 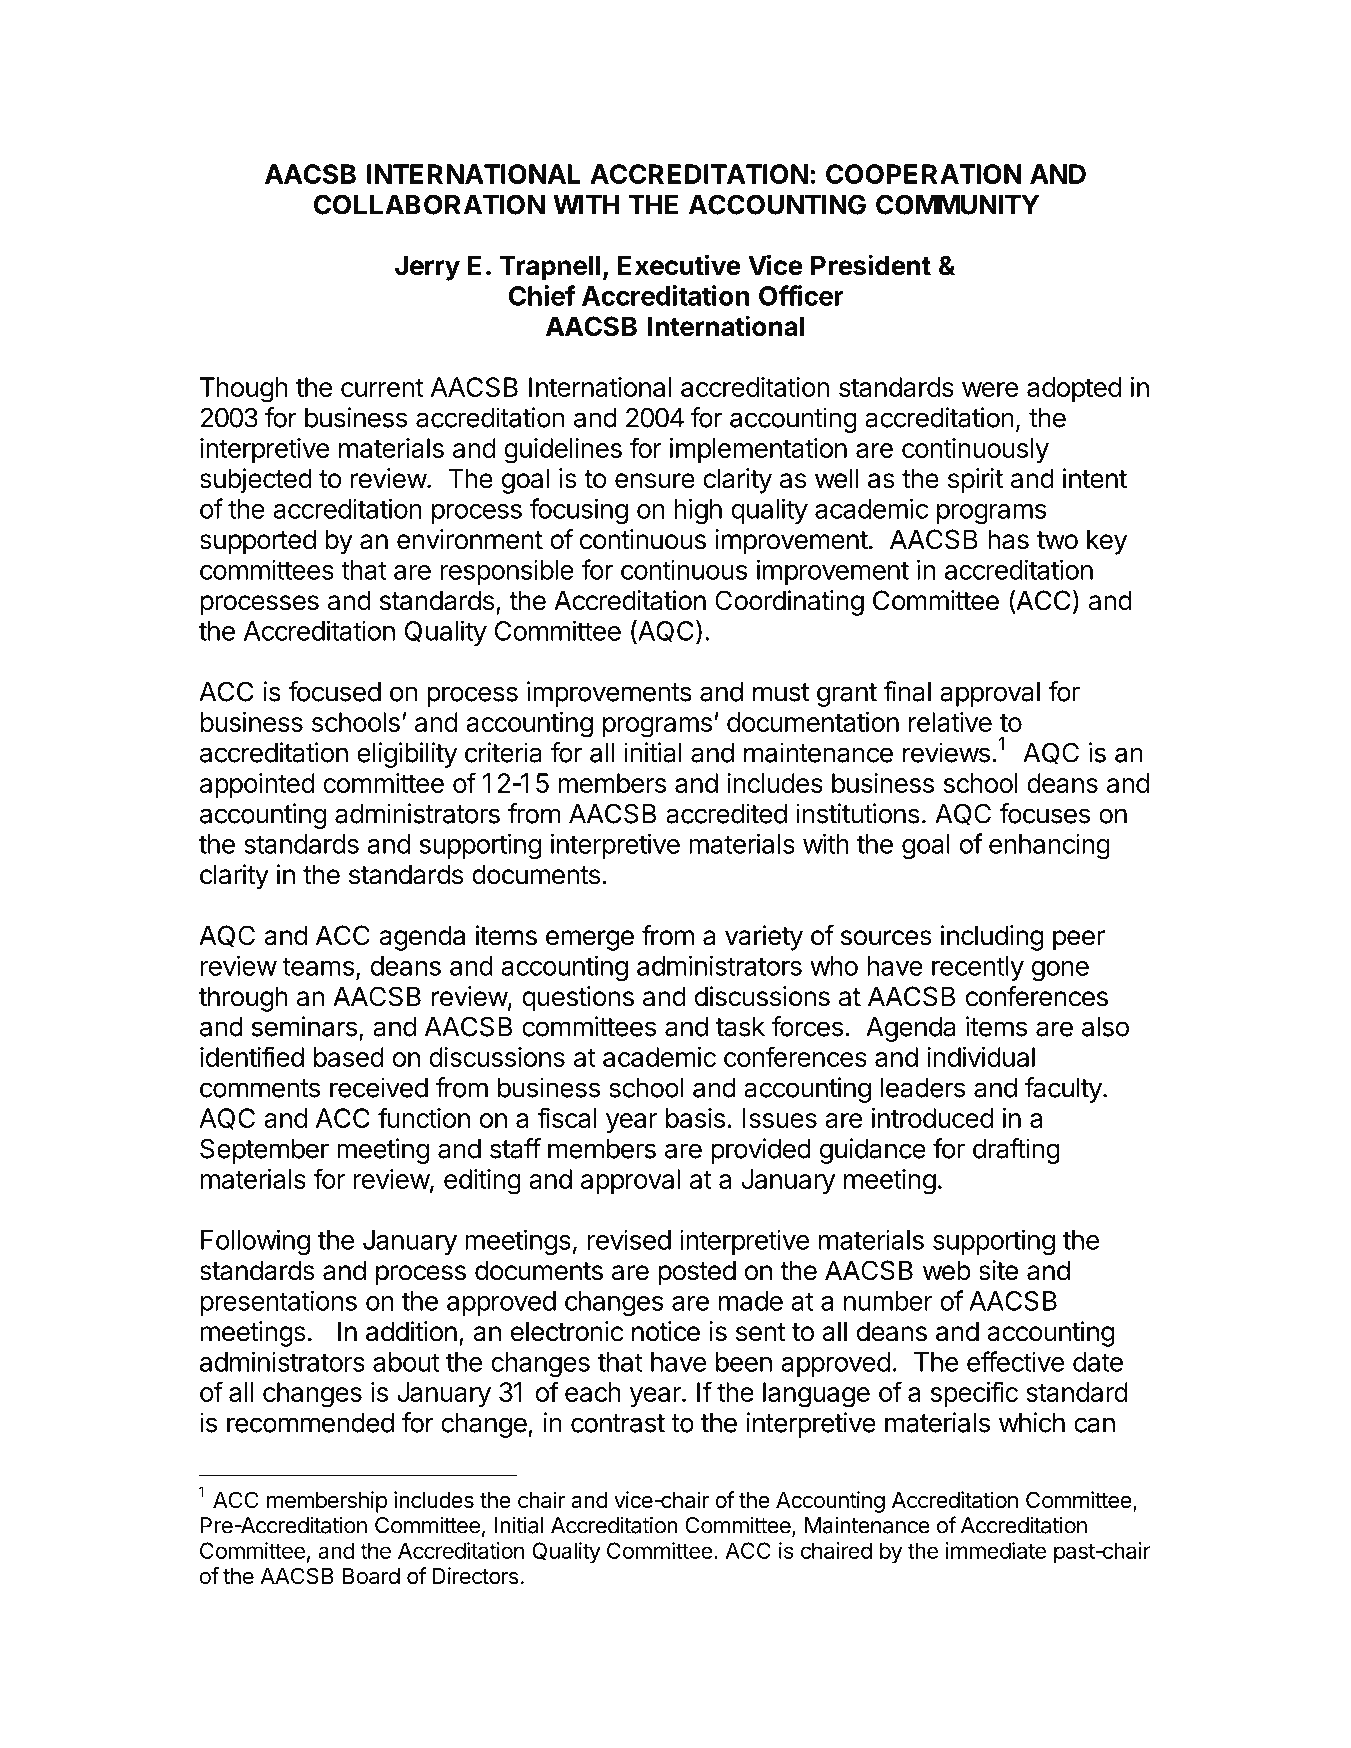 What do you see at coordinates (371, 1576) in the image?
I see `Board` at bounding box center [371, 1576].
